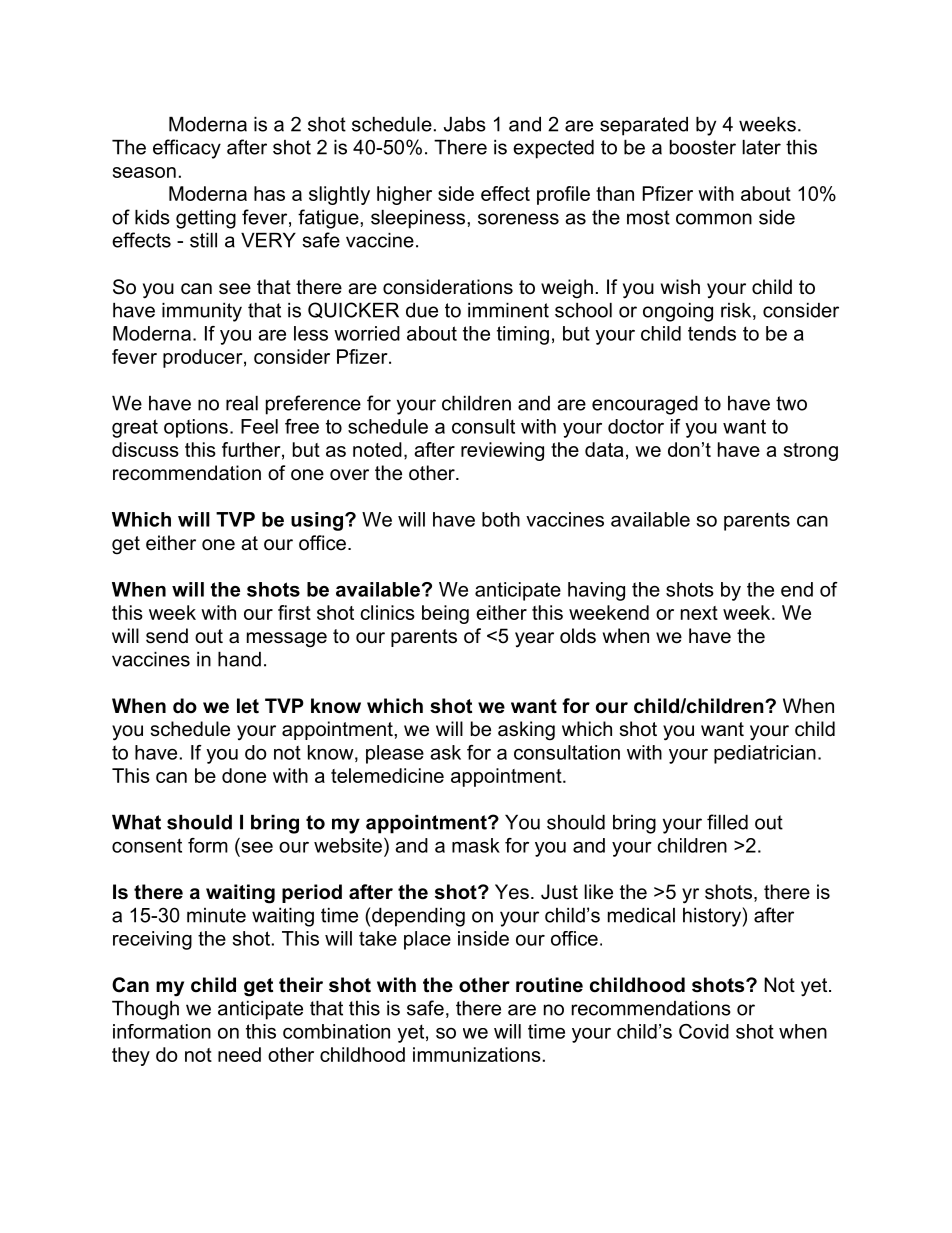 The height and width of the image is (1233, 952). What do you see at coordinates (167, 636) in the image?
I see `send` at bounding box center [167, 636].
